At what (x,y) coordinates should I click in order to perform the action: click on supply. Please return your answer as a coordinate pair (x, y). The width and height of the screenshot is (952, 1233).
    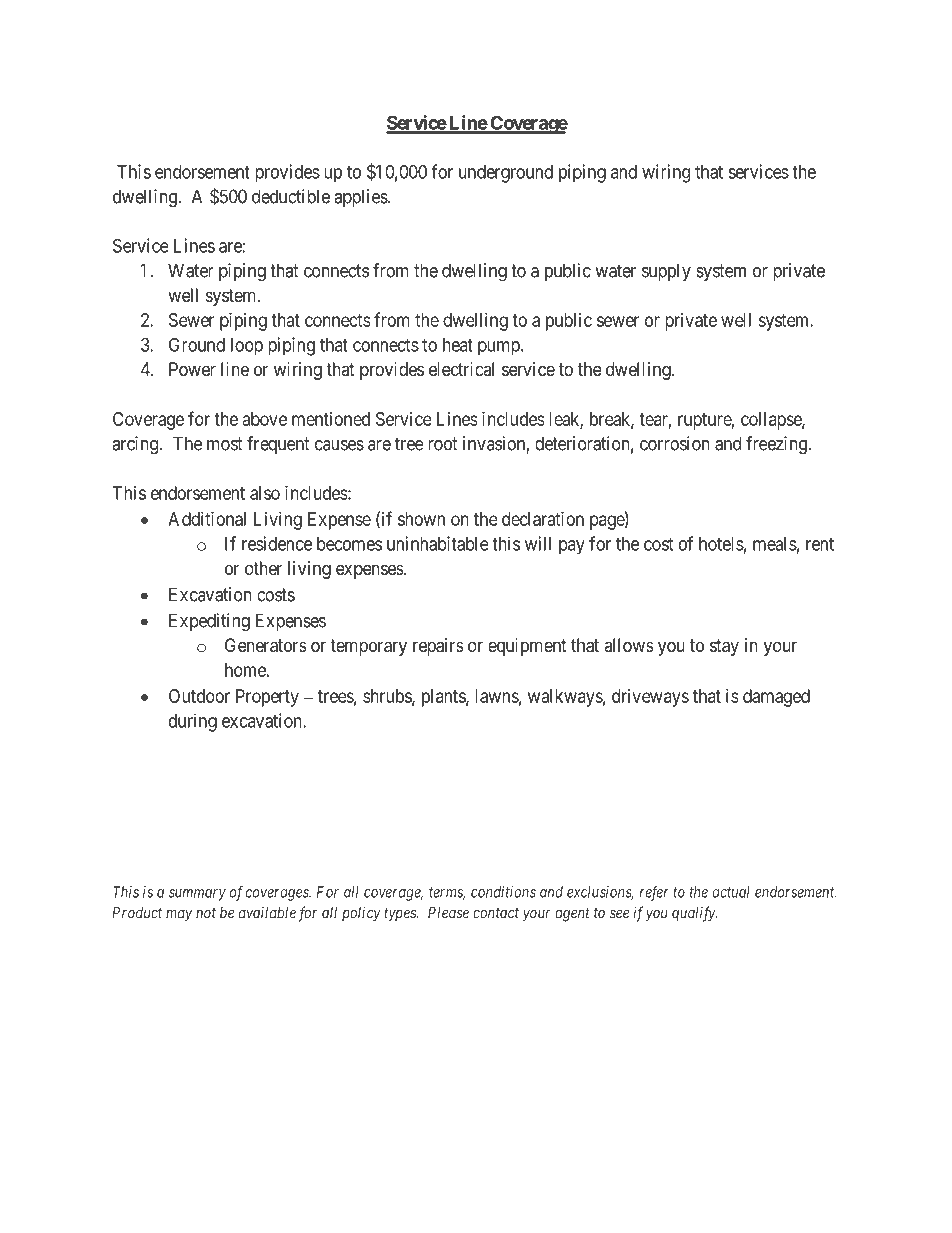
    Looking at the image, I should click on (666, 272).
